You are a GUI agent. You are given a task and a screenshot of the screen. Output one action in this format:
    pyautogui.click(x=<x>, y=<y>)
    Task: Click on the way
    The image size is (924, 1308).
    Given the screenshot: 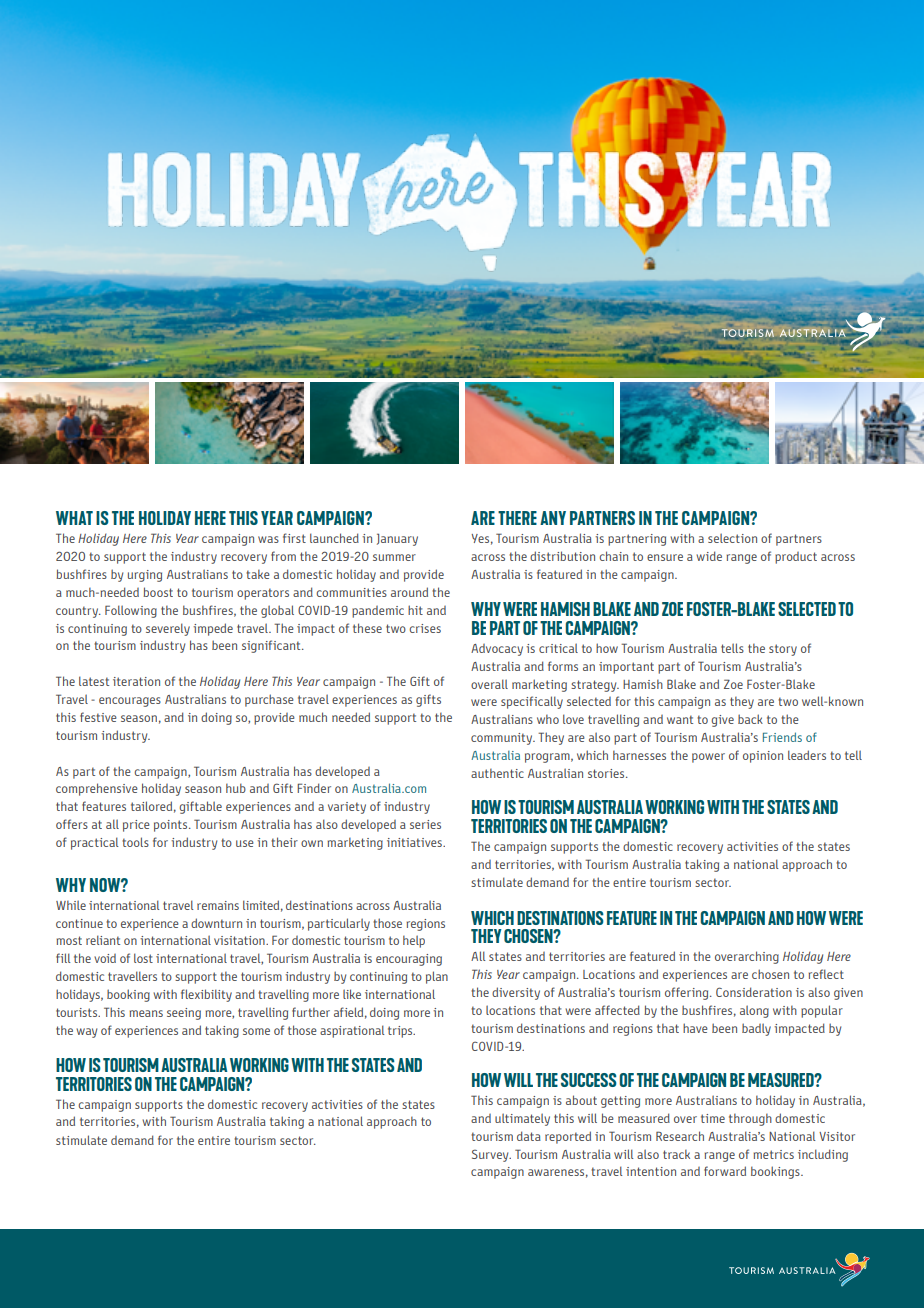 What is the action you would take?
    pyautogui.click(x=86, y=1033)
